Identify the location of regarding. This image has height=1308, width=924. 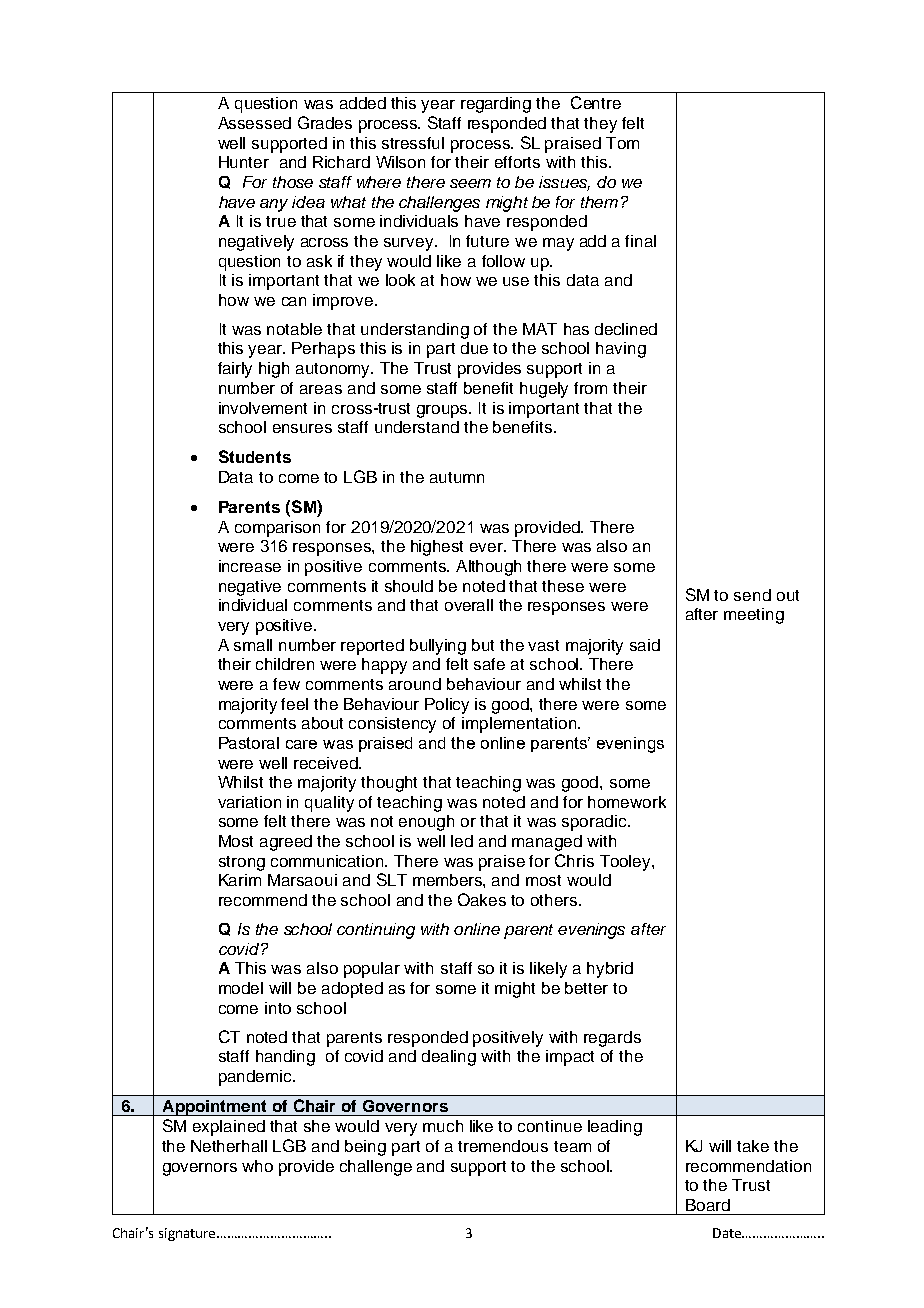
(496, 105).
